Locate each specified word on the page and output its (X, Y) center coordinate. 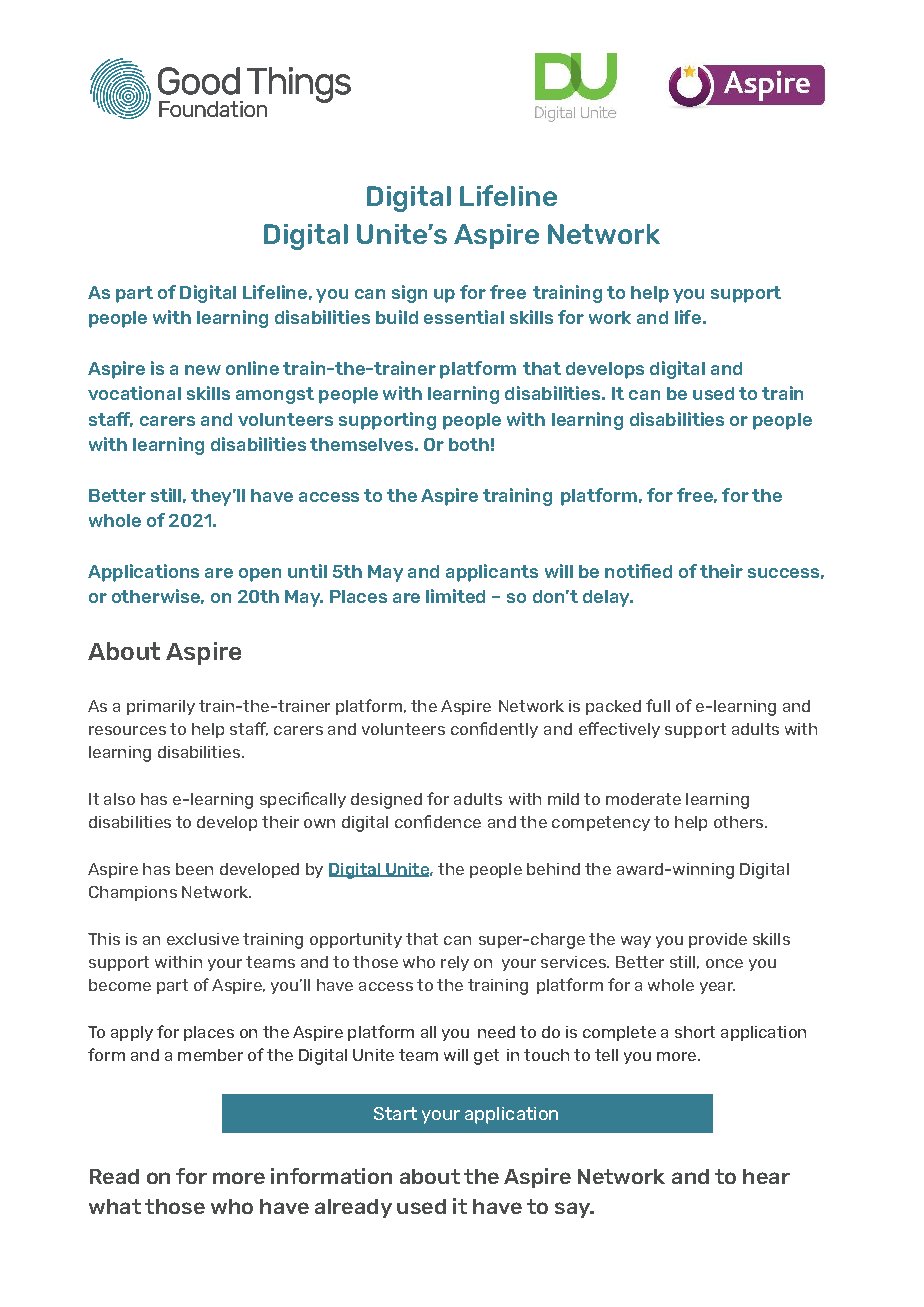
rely (455, 963)
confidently (494, 730)
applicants (492, 573)
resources (127, 730)
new (203, 370)
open (260, 575)
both (469, 444)
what (115, 1206)
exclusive (203, 939)
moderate (643, 799)
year (717, 988)
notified (638, 571)
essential (464, 317)
